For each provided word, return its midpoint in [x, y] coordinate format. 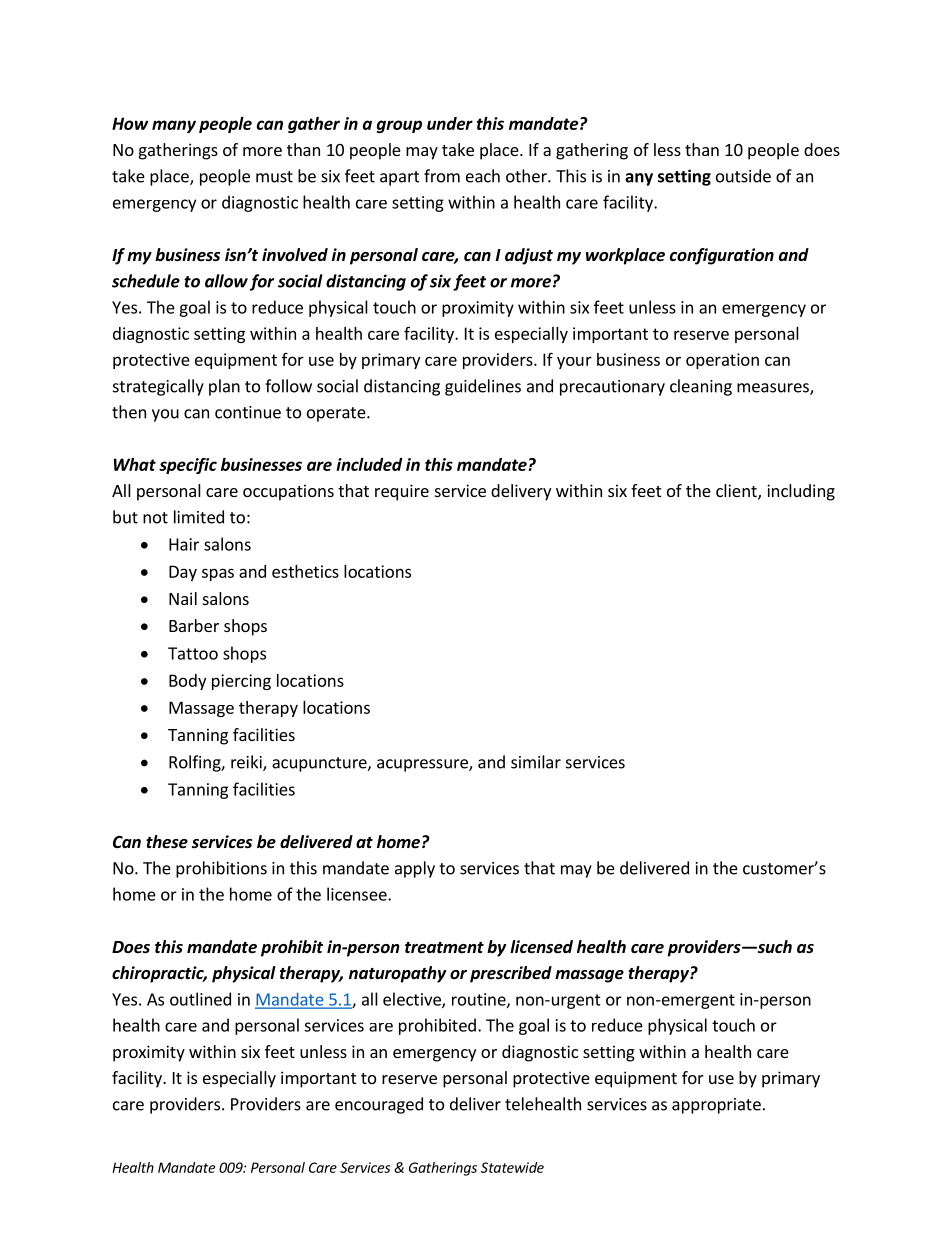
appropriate [716, 1106]
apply [415, 869]
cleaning [701, 387]
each [483, 176]
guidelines [483, 387]
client [737, 492]
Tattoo [193, 653]
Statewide [512, 1167]
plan [224, 387]
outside [743, 176]
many [174, 126]
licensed [541, 947]
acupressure [423, 765]
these [167, 842]
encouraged [379, 1105]
